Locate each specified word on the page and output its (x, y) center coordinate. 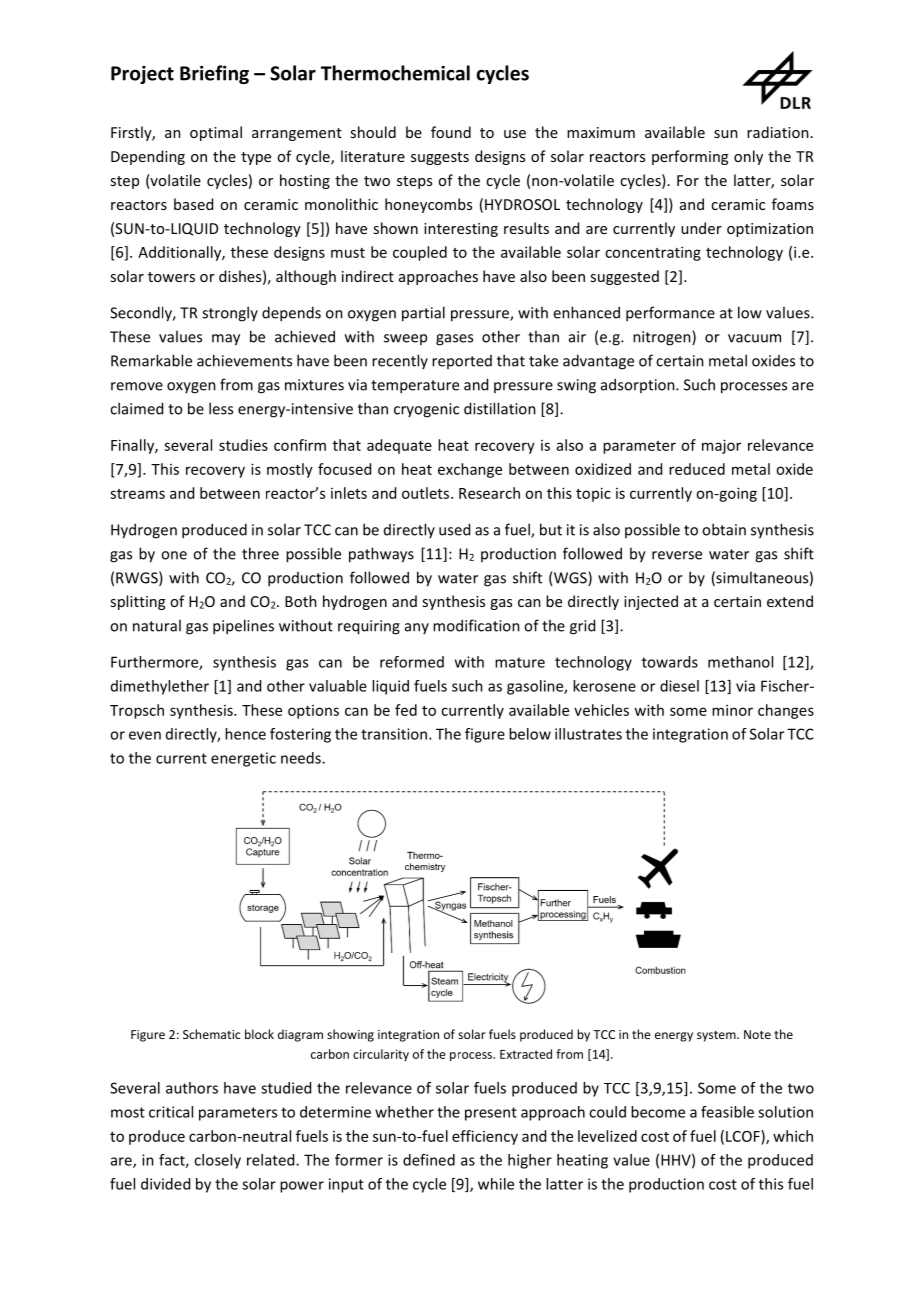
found (451, 132)
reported (462, 362)
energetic (243, 759)
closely (217, 1161)
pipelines (243, 627)
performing (690, 157)
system (717, 1036)
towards (670, 662)
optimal (216, 133)
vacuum (754, 338)
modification (476, 625)
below (530, 734)
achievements (244, 360)
